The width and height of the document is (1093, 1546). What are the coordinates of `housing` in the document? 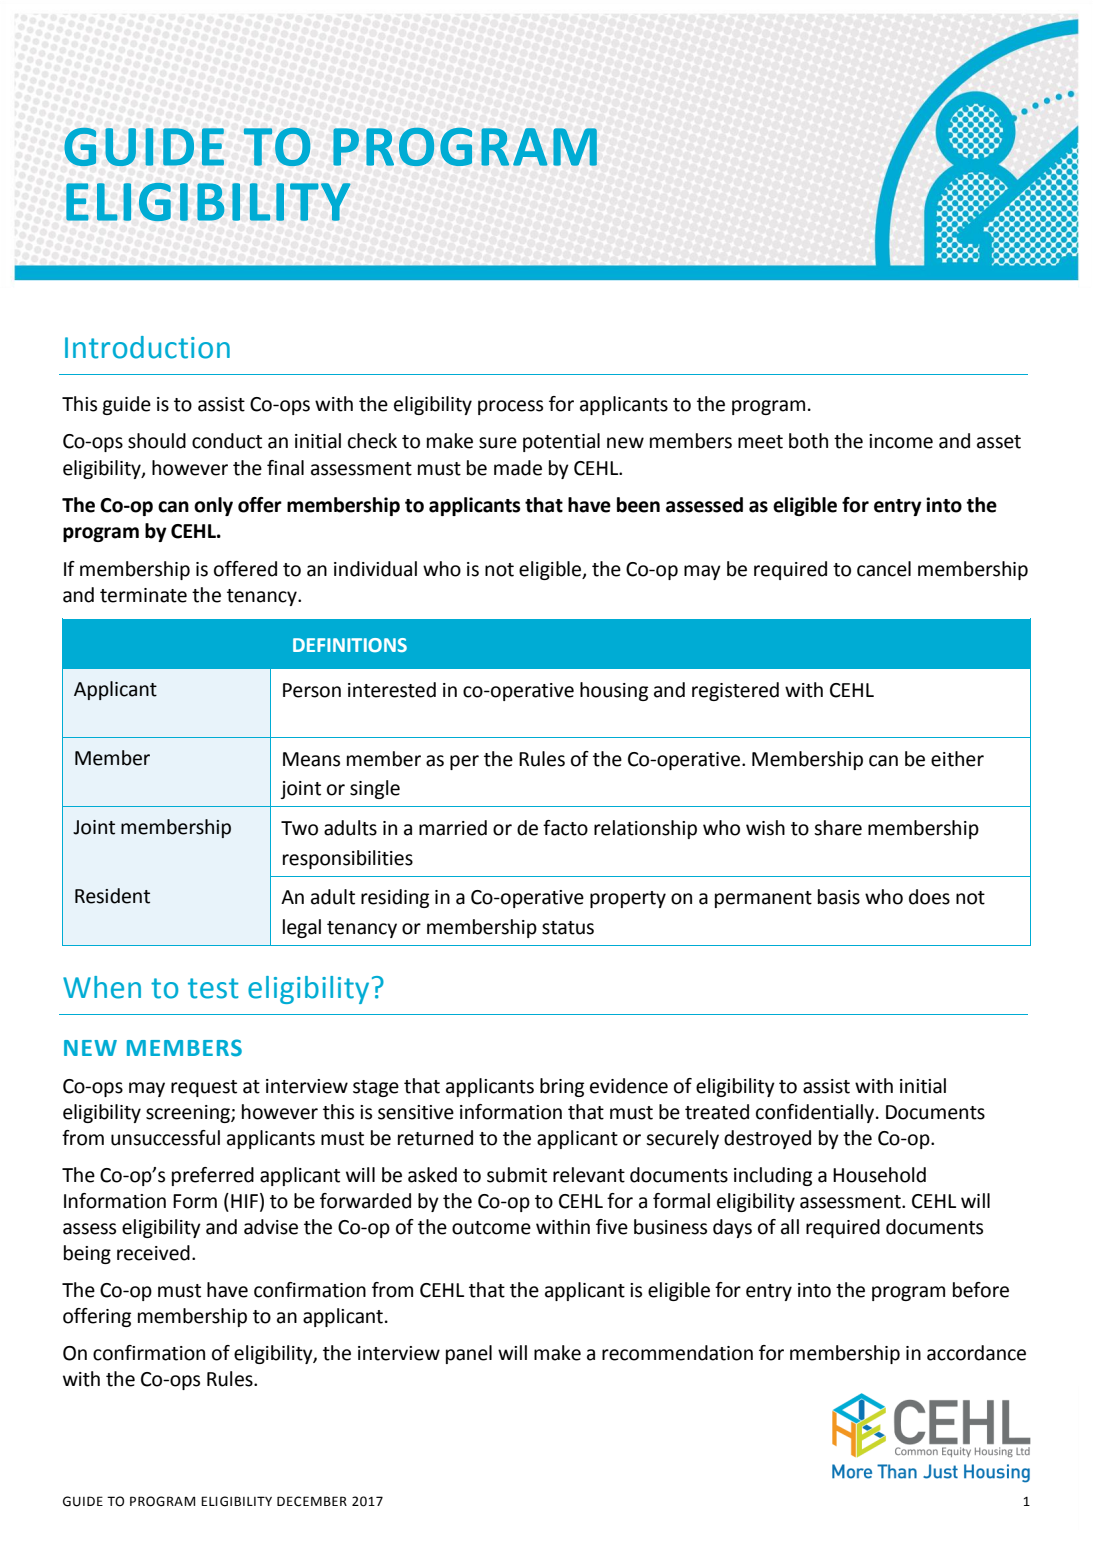 It's located at (614, 691).
